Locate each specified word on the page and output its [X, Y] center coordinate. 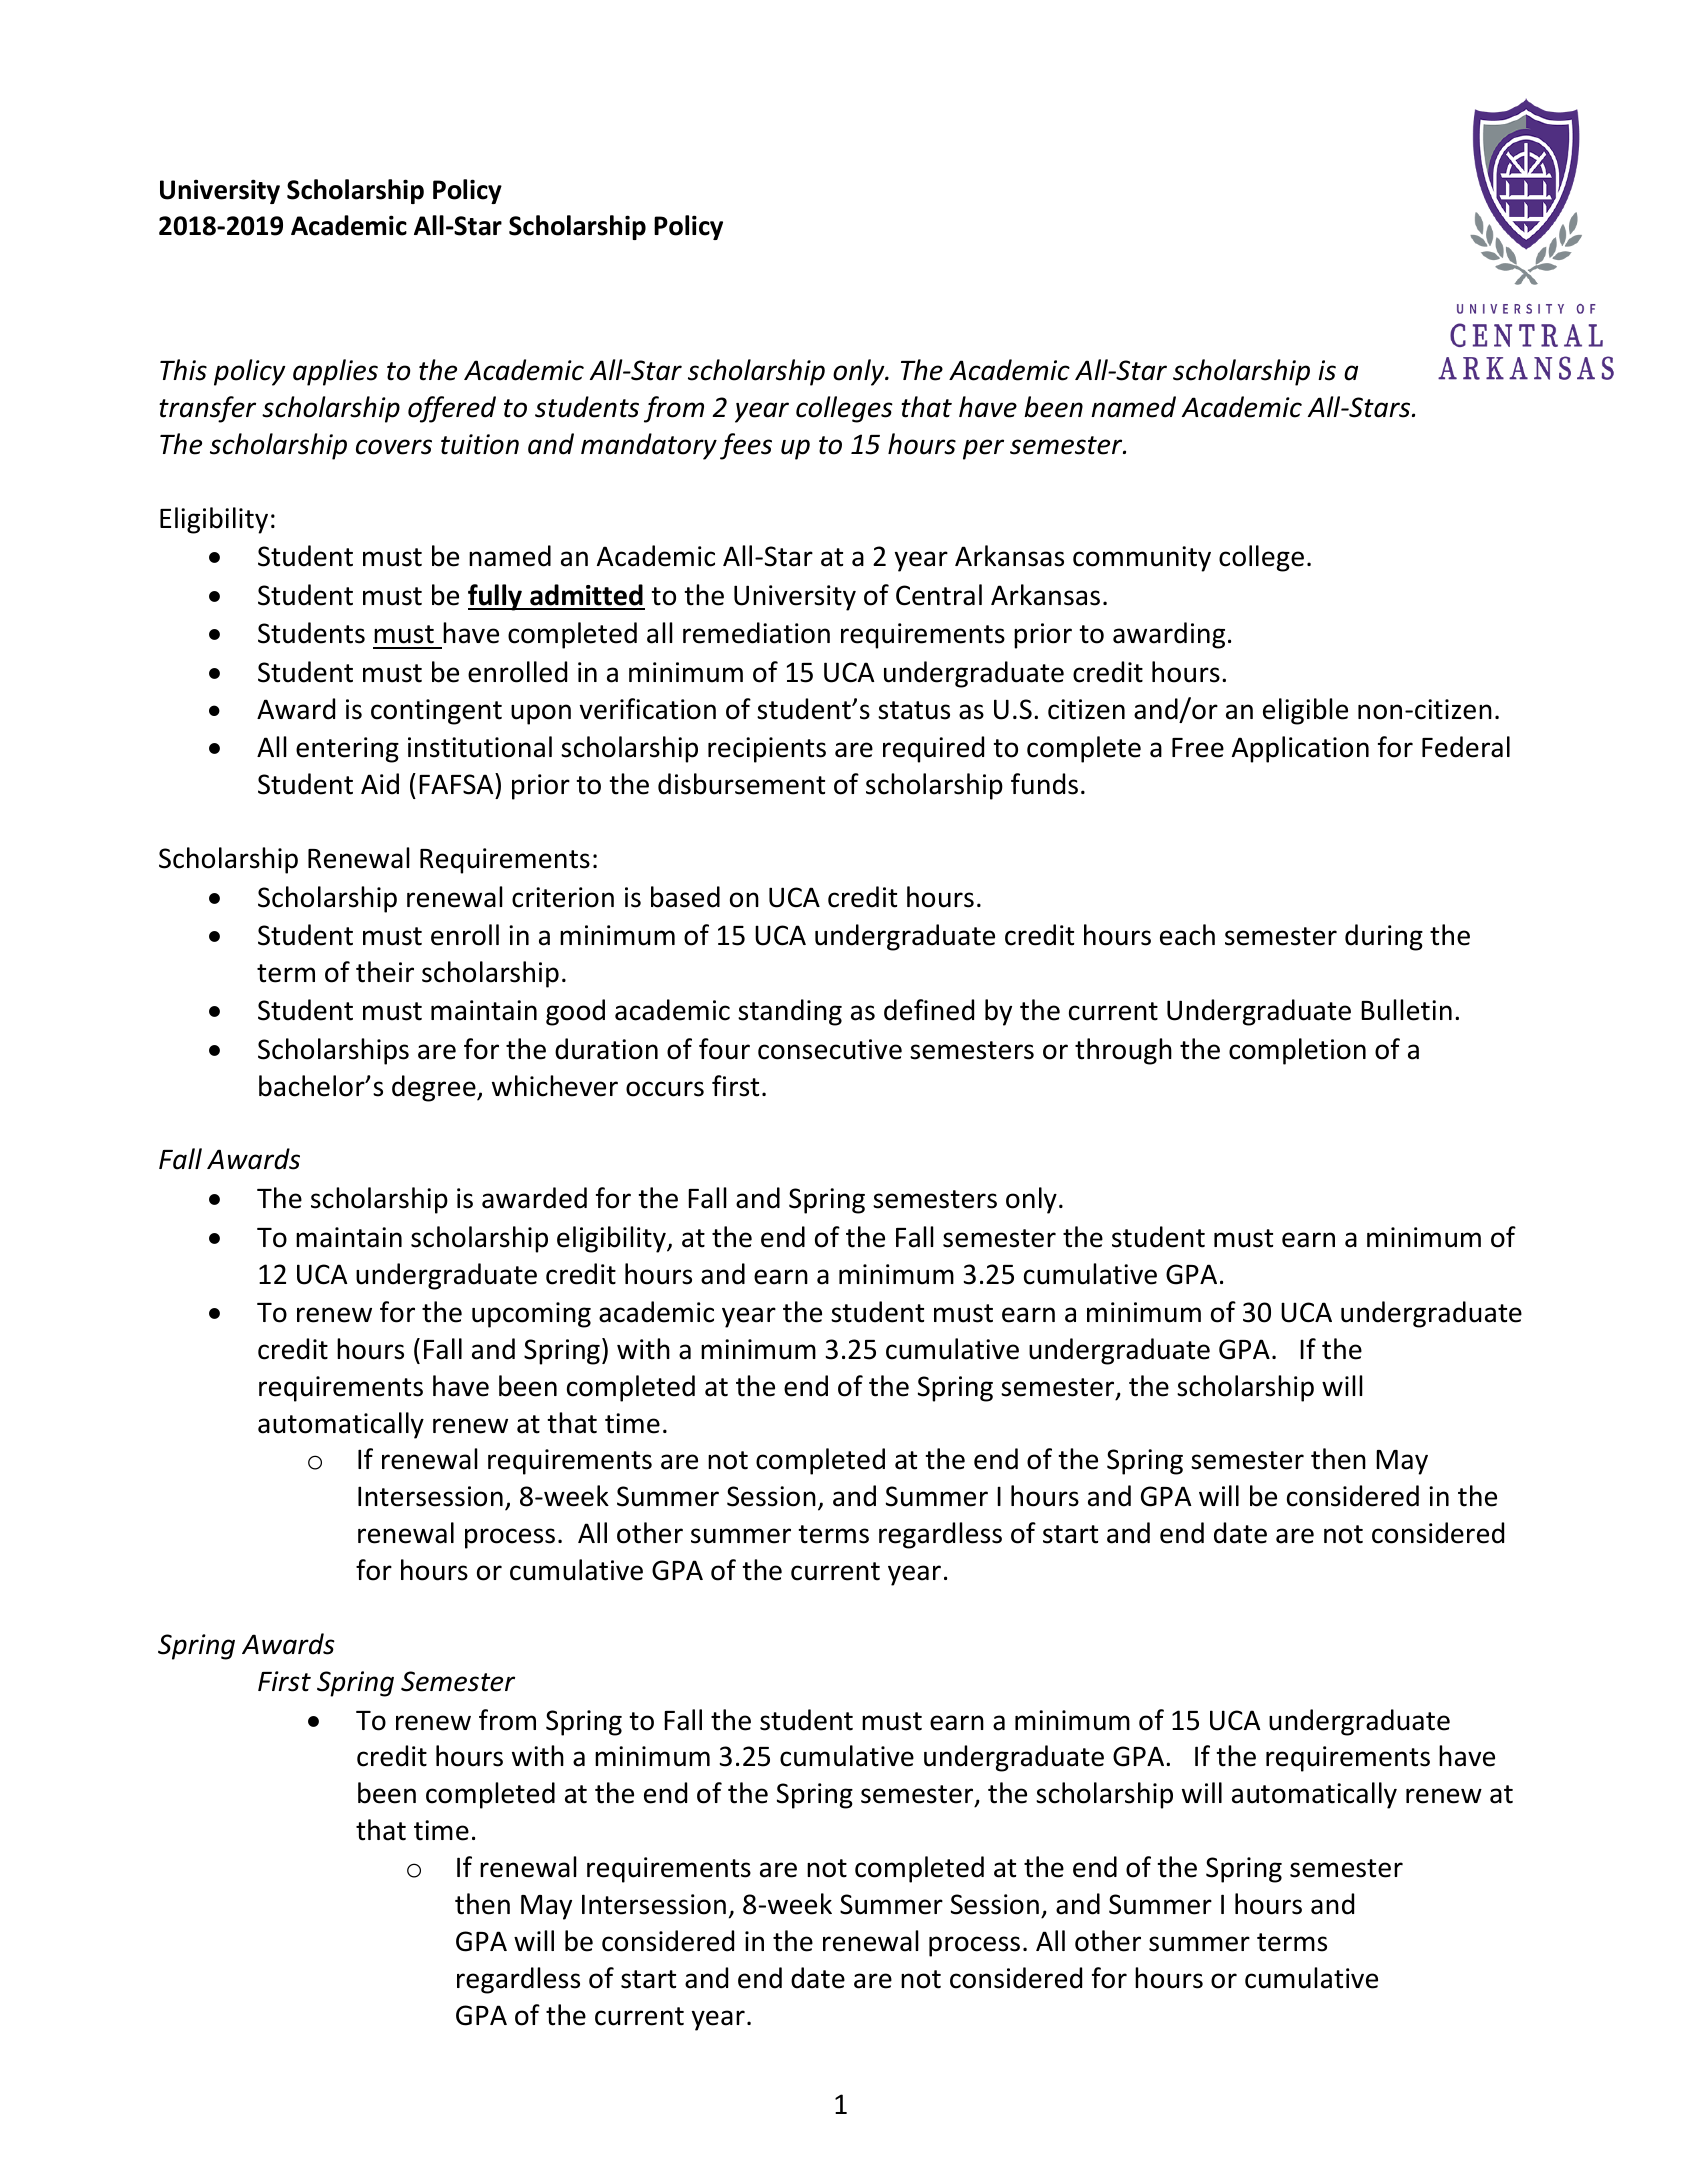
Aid [380, 784]
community [1142, 559]
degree [435, 1088]
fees [746, 446]
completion [1297, 1051]
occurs [665, 1089]
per [983, 449]
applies [335, 372]
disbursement [741, 784]
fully [496, 597]
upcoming [531, 1315]
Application [1300, 749]
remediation [756, 633]
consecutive [830, 1049]
